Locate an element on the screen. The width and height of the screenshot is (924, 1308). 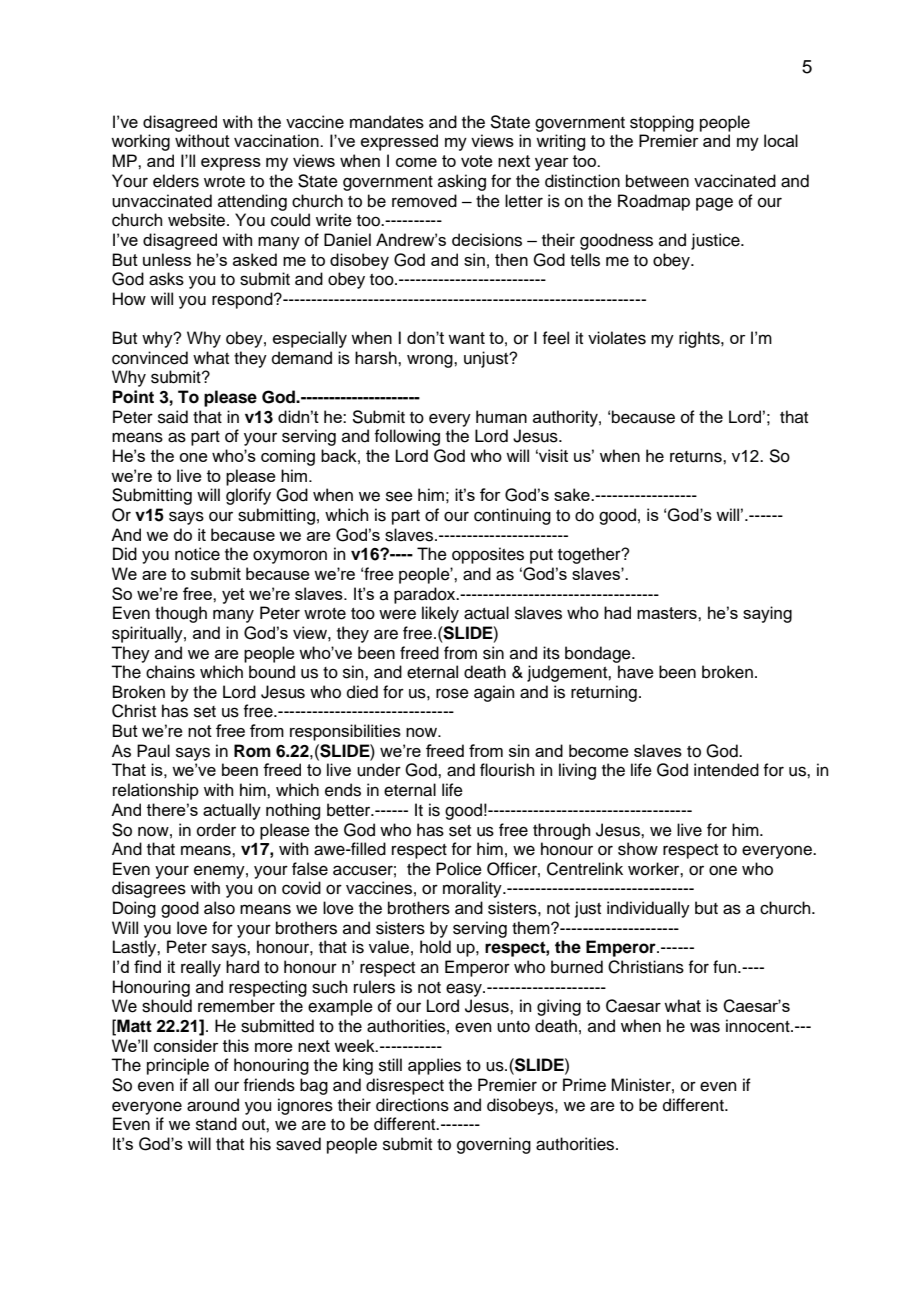
was is located at coordinates (705, 1027).
